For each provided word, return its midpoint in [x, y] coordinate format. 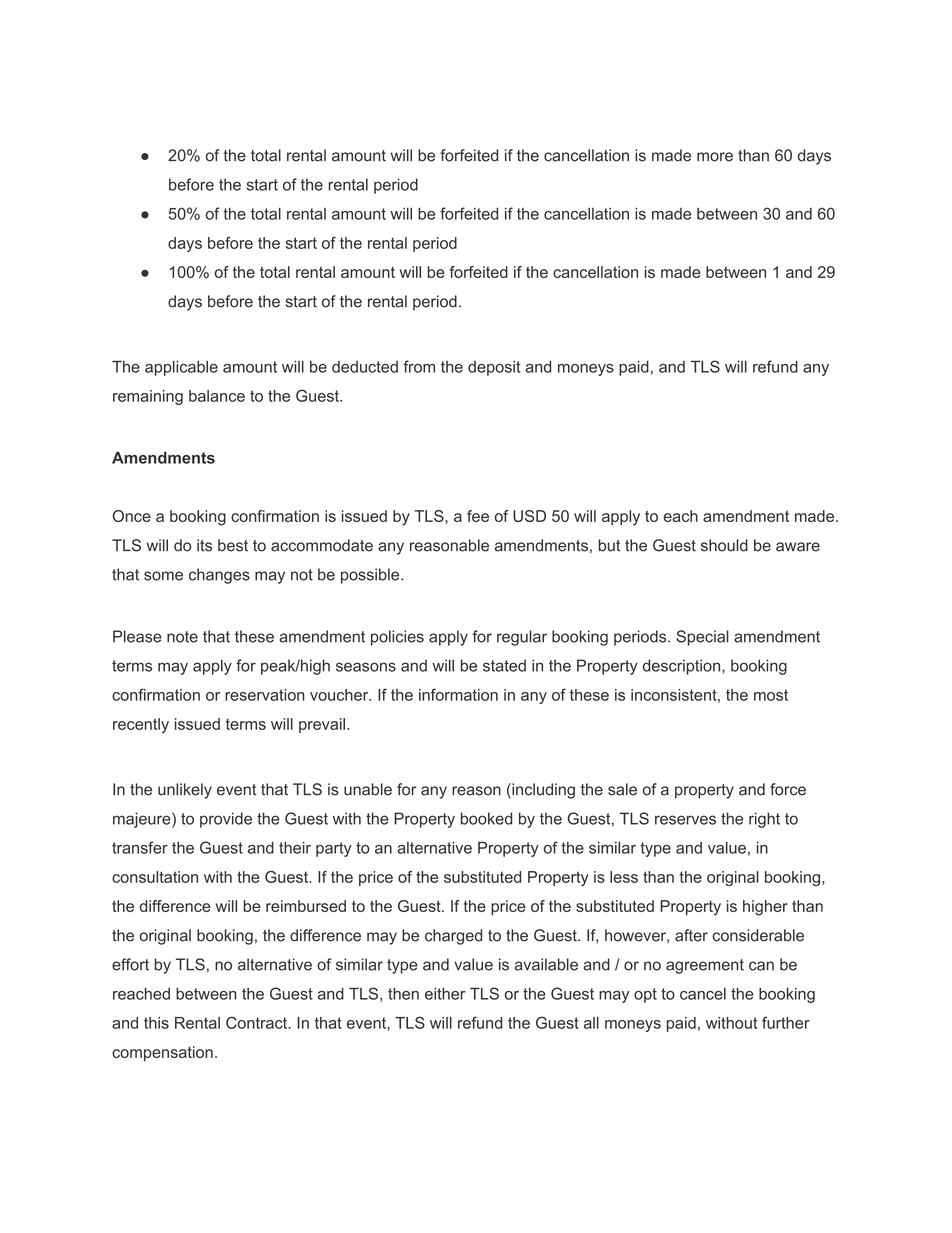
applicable [181, 368]
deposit [494, 368]
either [445, 994]
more [715, 157]
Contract [257, 1022]
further [786, 1022]
